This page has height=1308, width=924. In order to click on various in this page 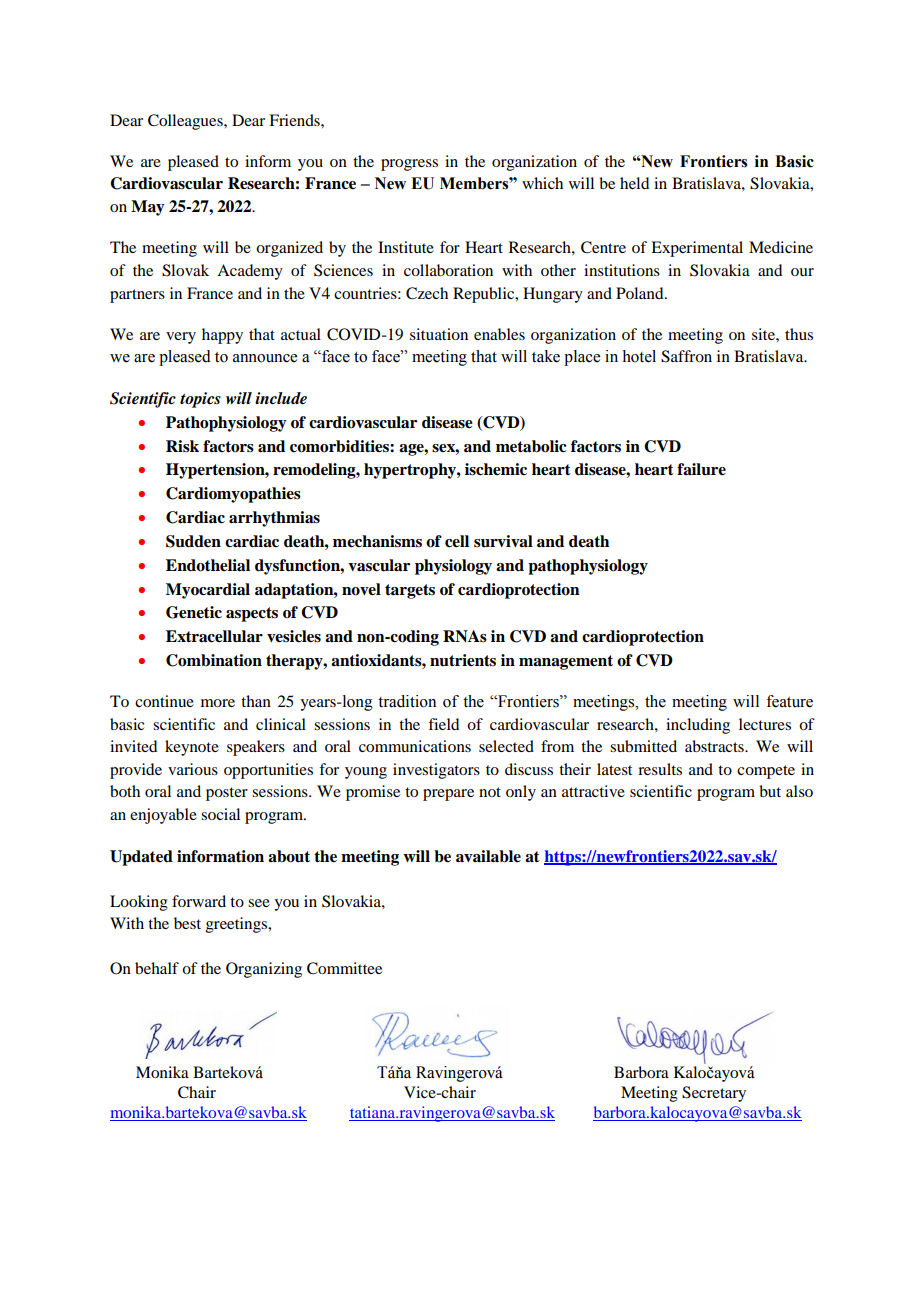, I will do `click(193, 769)`.
